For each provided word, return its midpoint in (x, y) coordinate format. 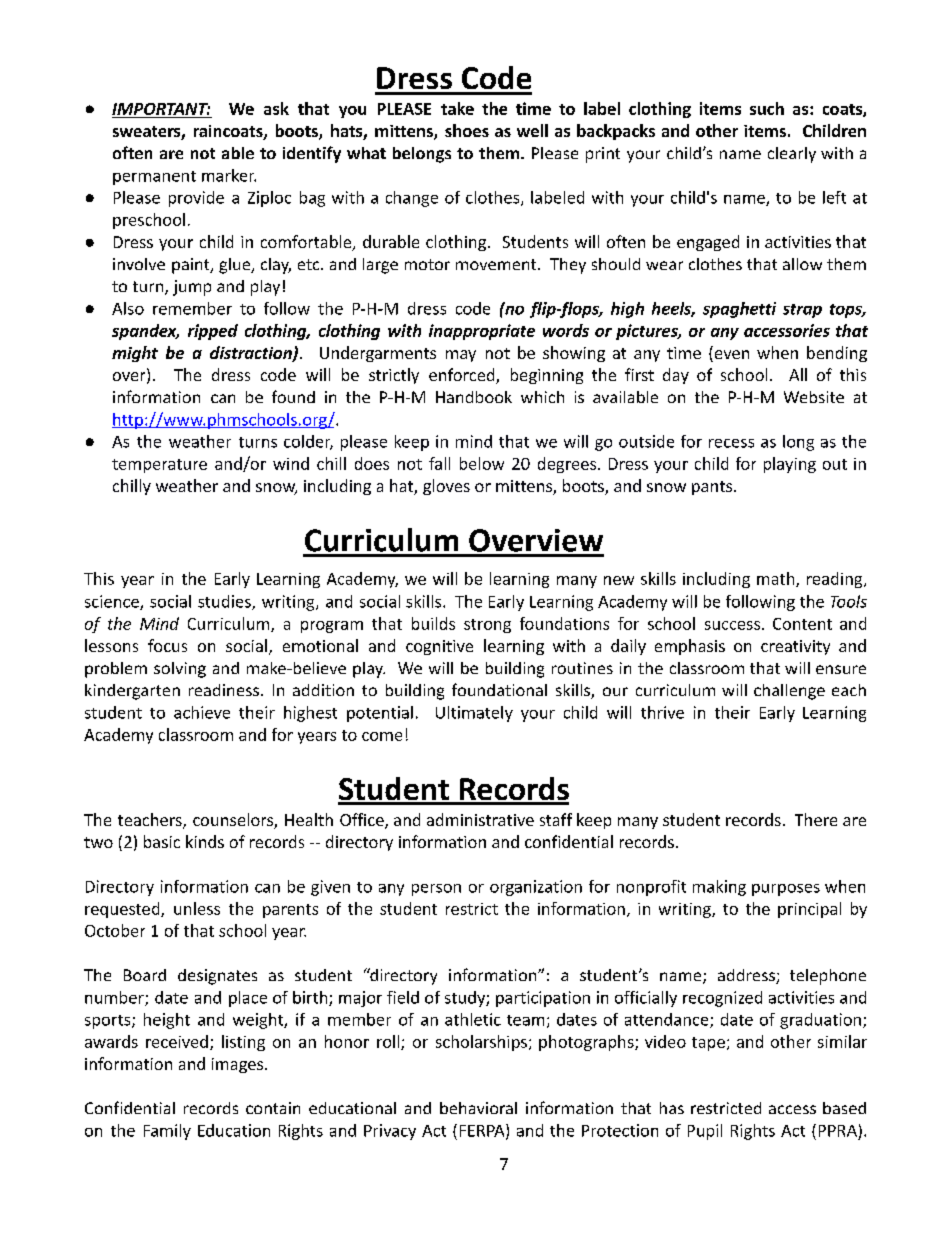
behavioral (478, 1108)
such (767, 108)
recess (731, 443)
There (816, 819)
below (482, 463)
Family (167, 1132)
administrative (480, 819)
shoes (467, 130)
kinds (205, 841)
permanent (154, 178)
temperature (159, 466)
